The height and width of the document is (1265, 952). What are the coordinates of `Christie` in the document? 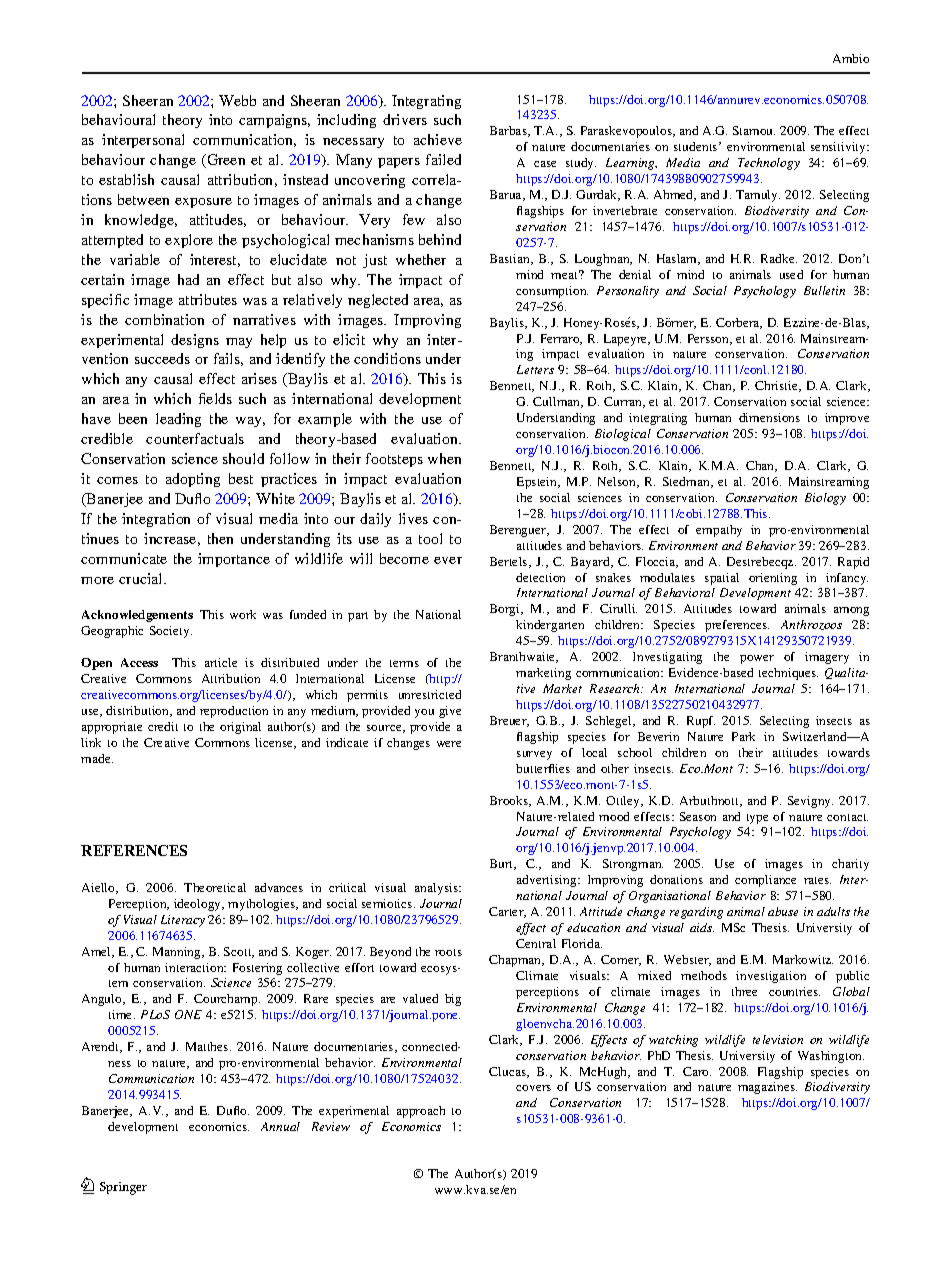 It's located at (777, 386).
